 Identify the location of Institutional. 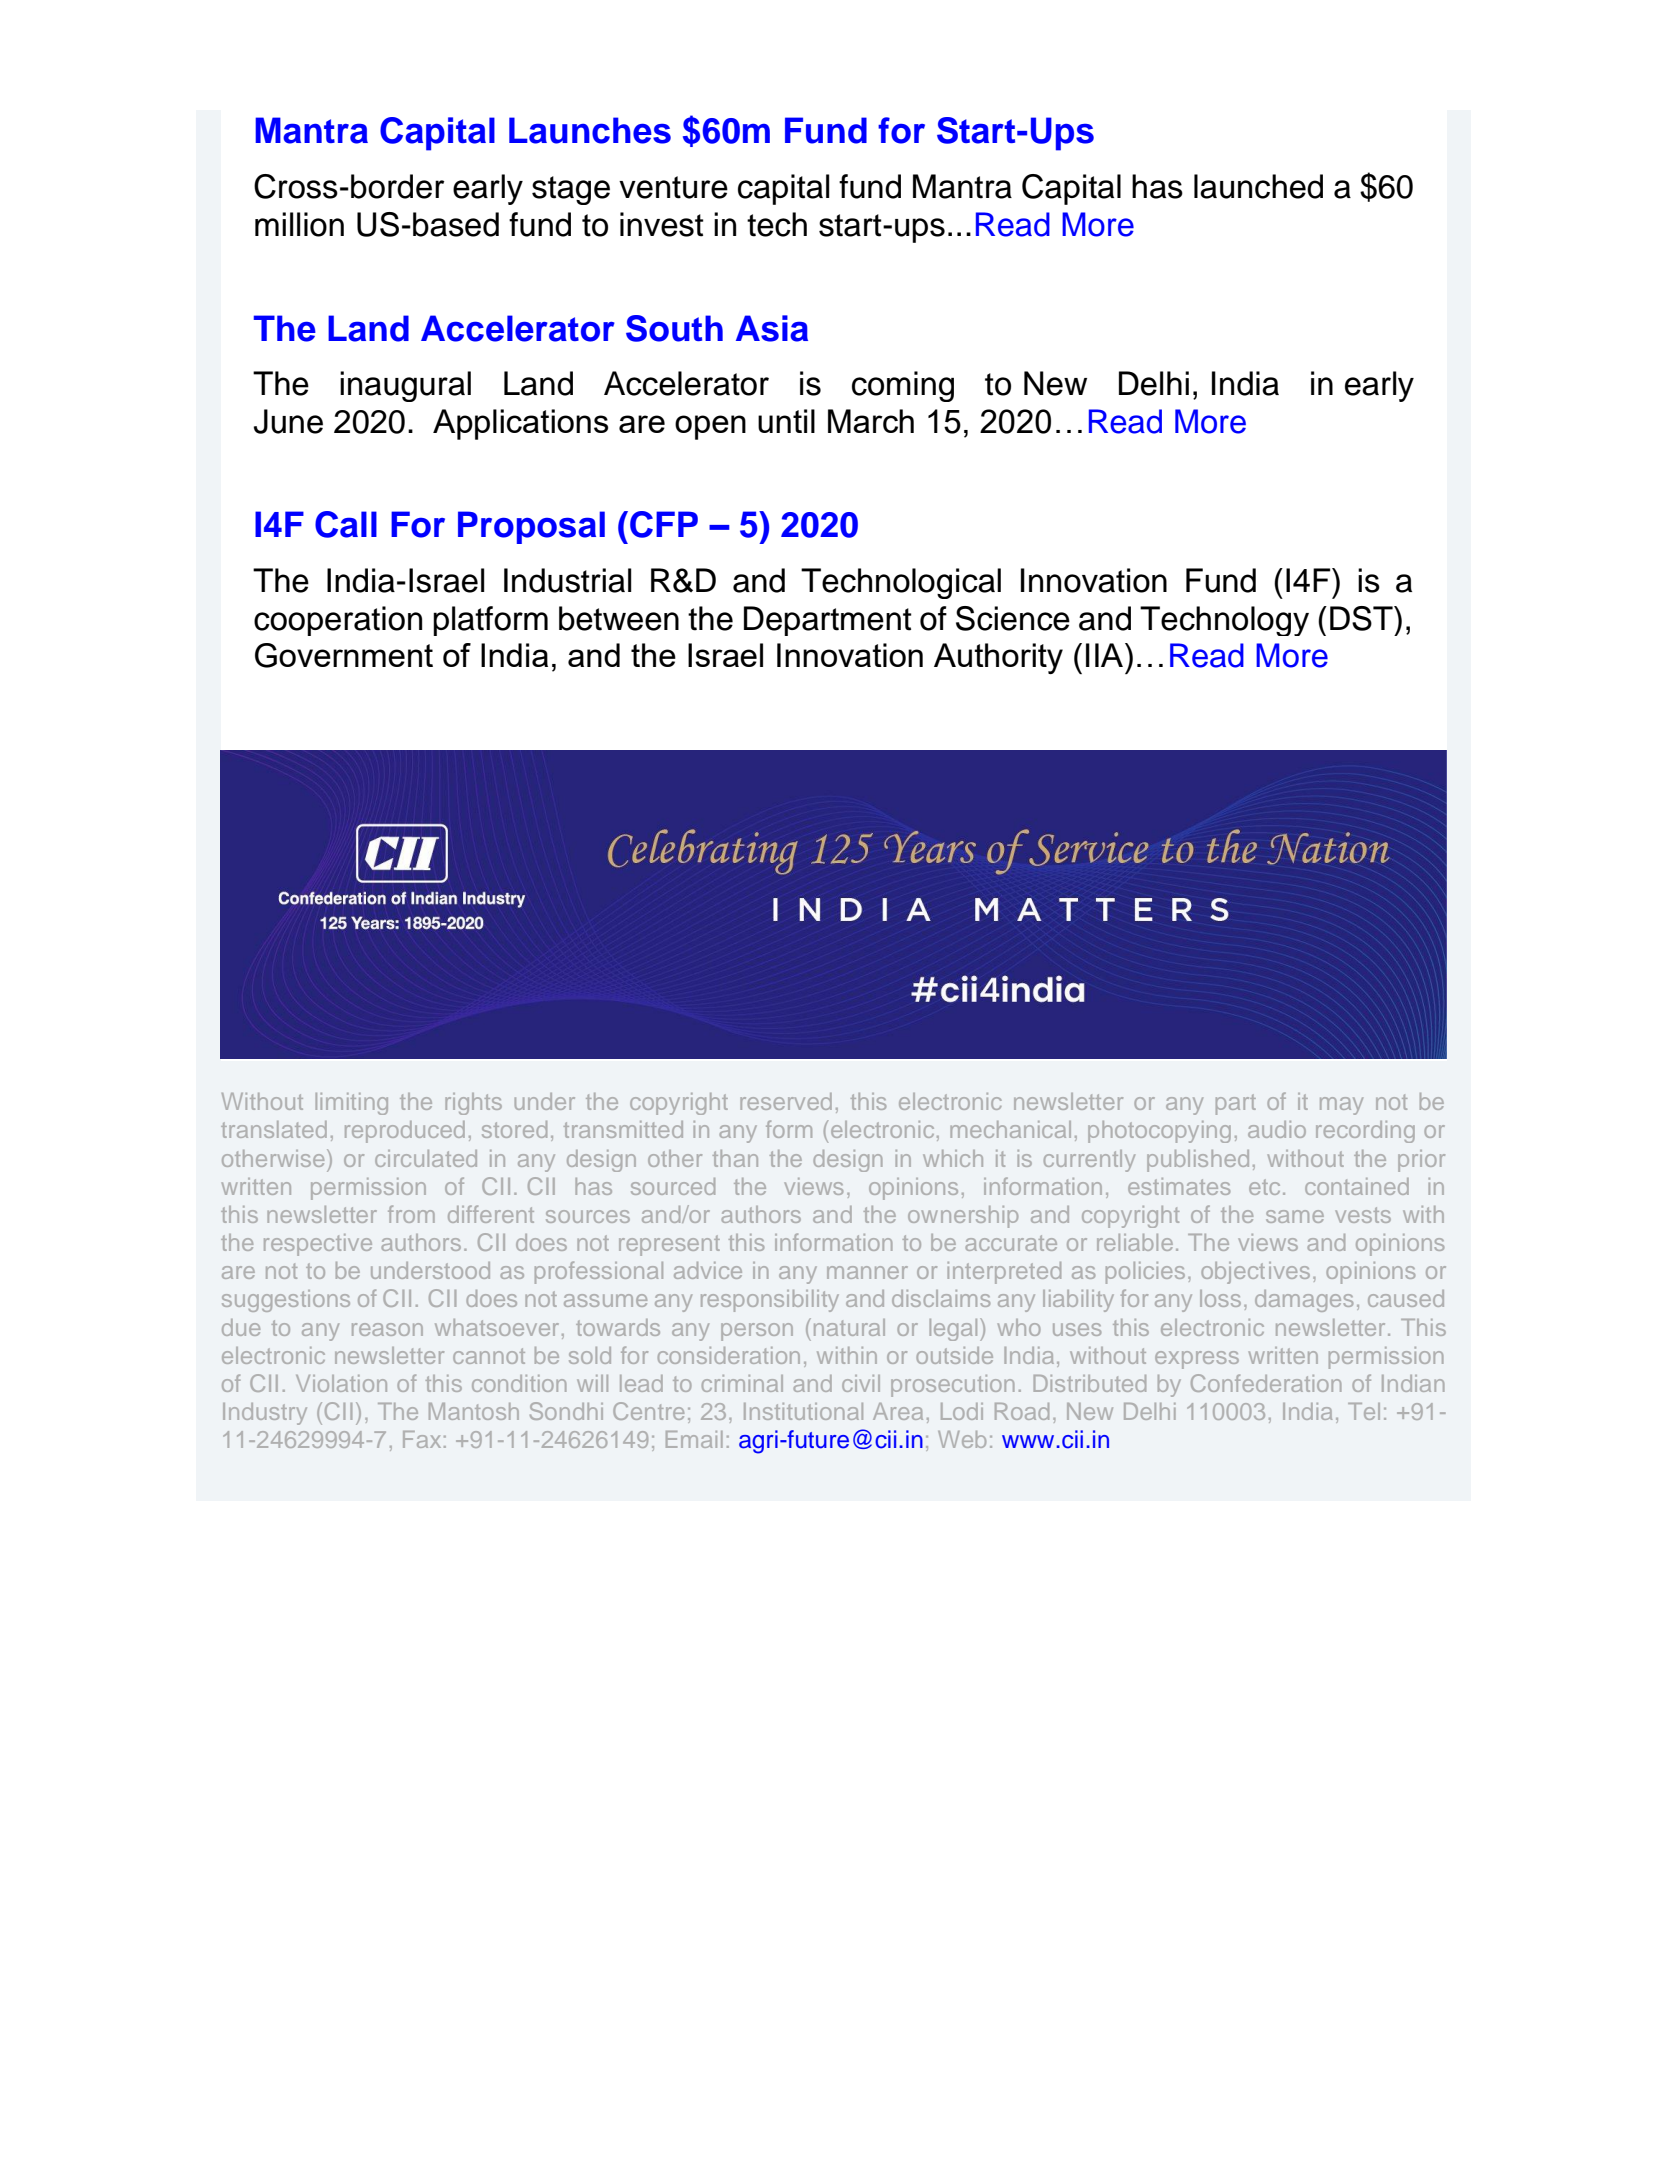
(803, 1411).
